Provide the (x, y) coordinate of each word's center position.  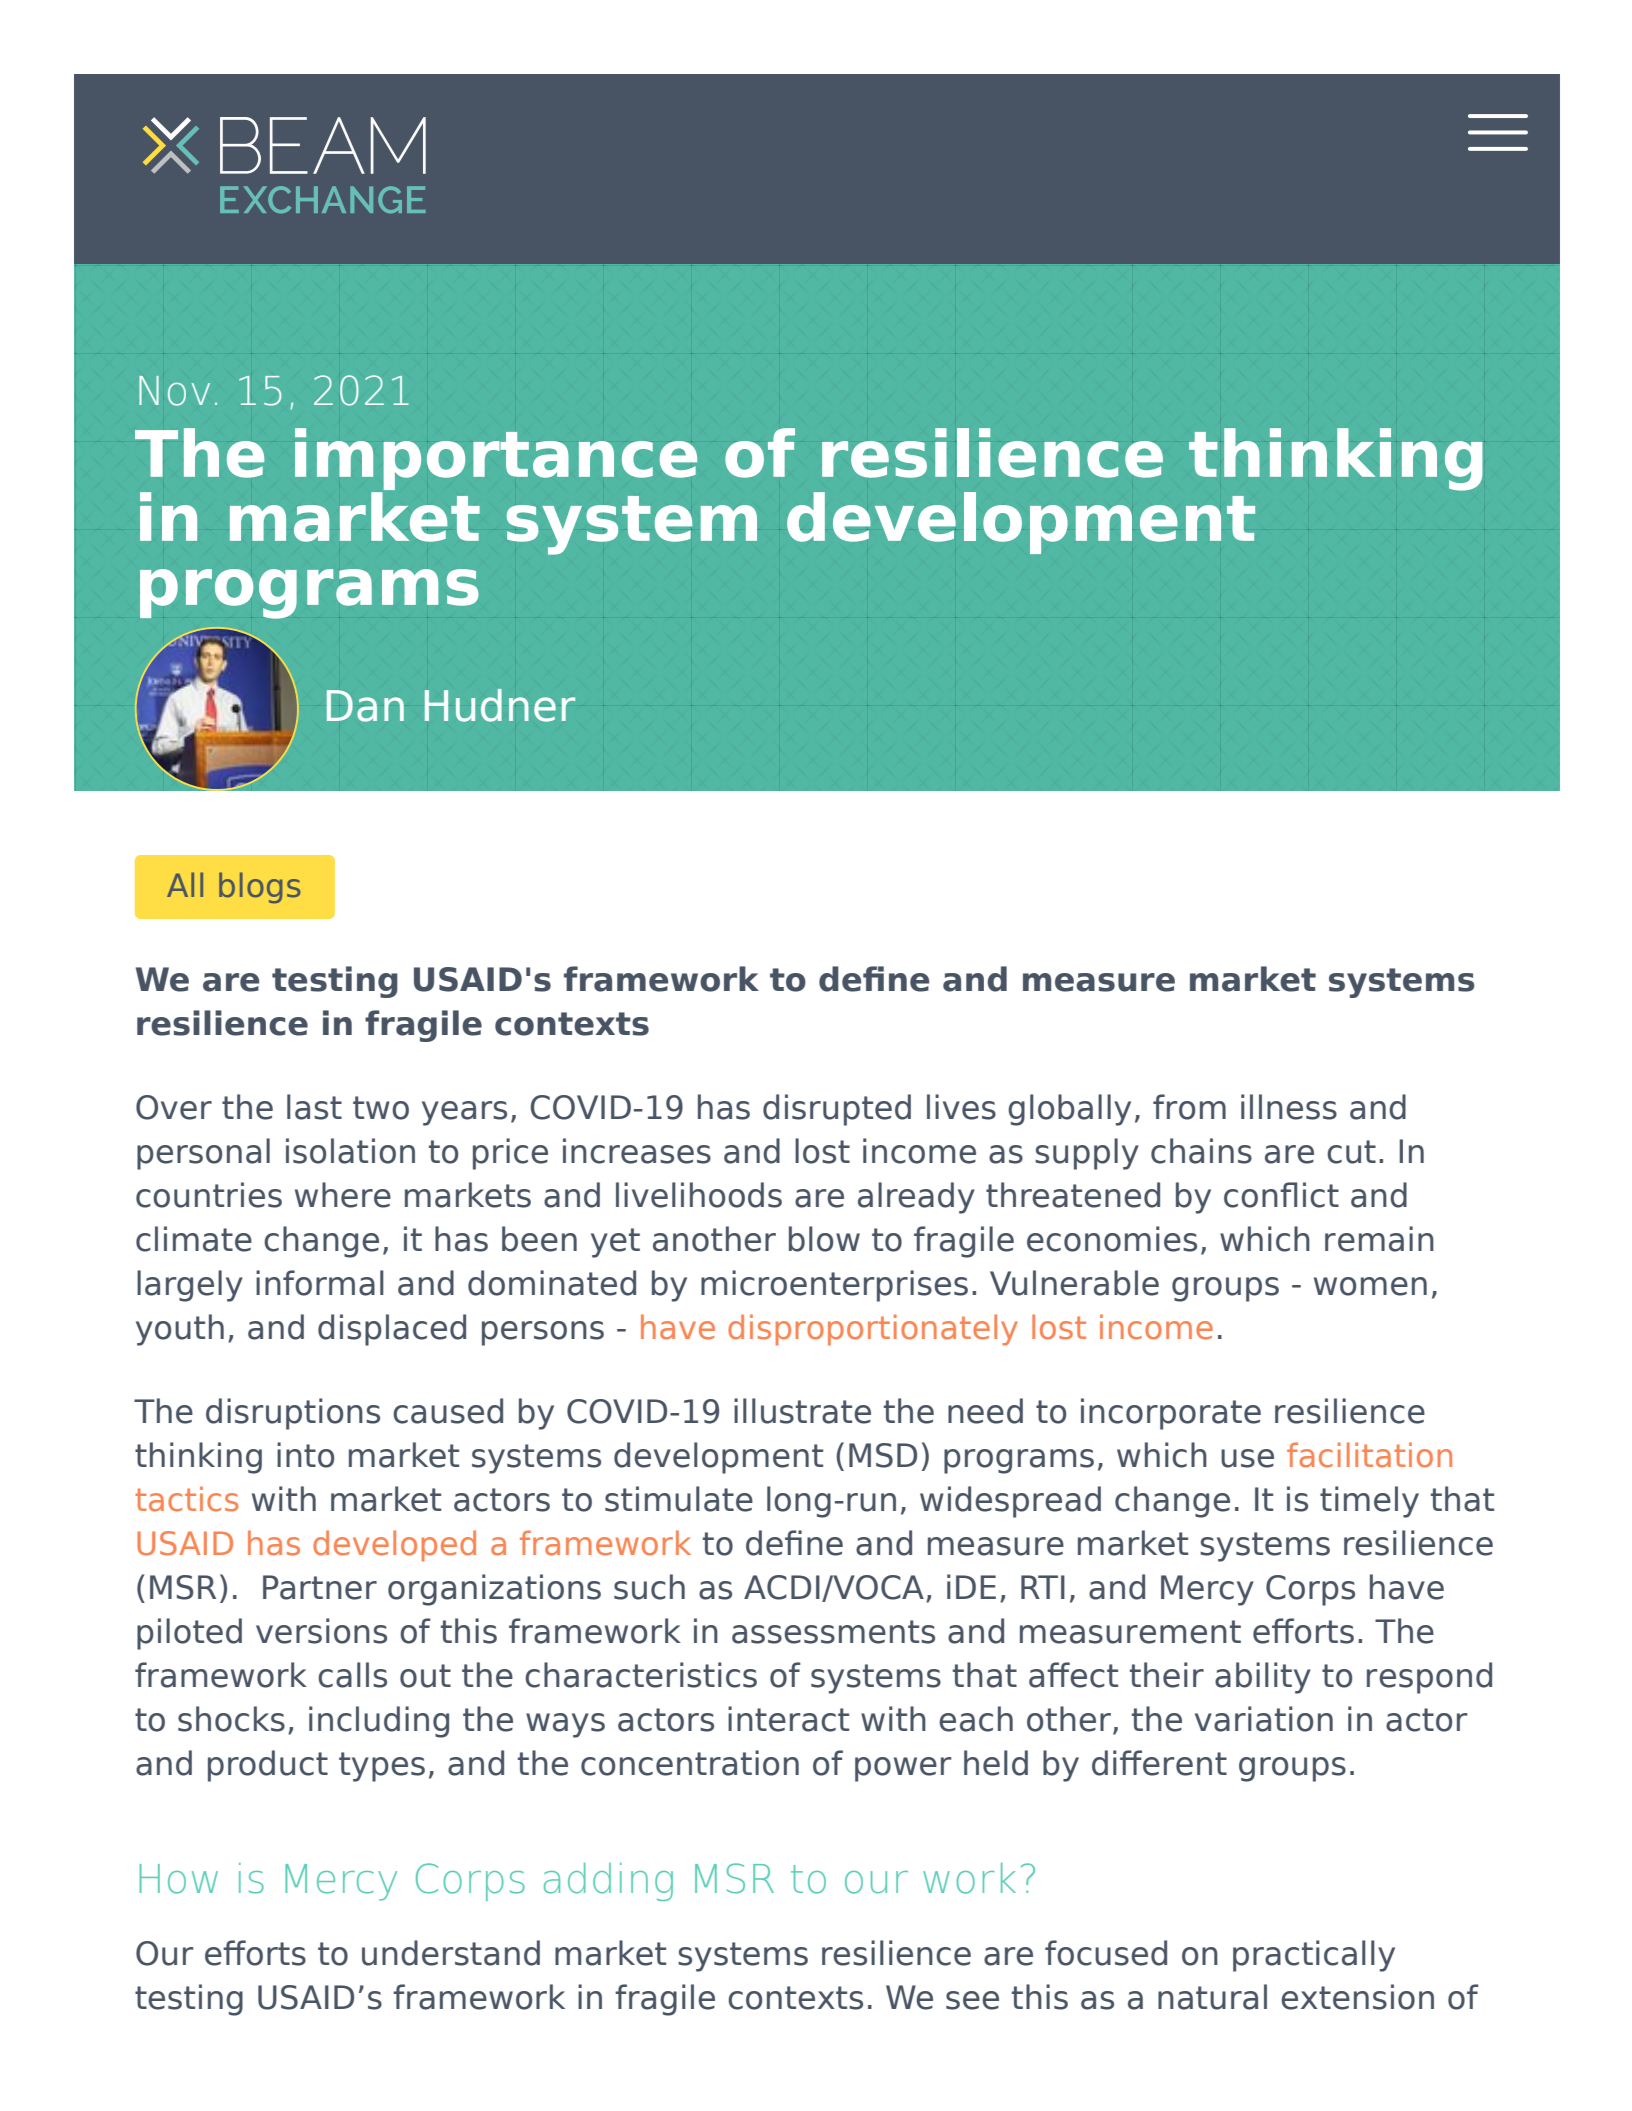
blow (824, 1239)
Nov (174, 391)
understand (451, 1953)
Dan (365, 706)
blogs (259, 888)
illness (1289, 1107)
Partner (320, 1587)
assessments (833, 1632)
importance (496, 460)
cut (1351, 1152)
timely (1369, 1502)
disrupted (837, 1110)
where (343, 1195)
